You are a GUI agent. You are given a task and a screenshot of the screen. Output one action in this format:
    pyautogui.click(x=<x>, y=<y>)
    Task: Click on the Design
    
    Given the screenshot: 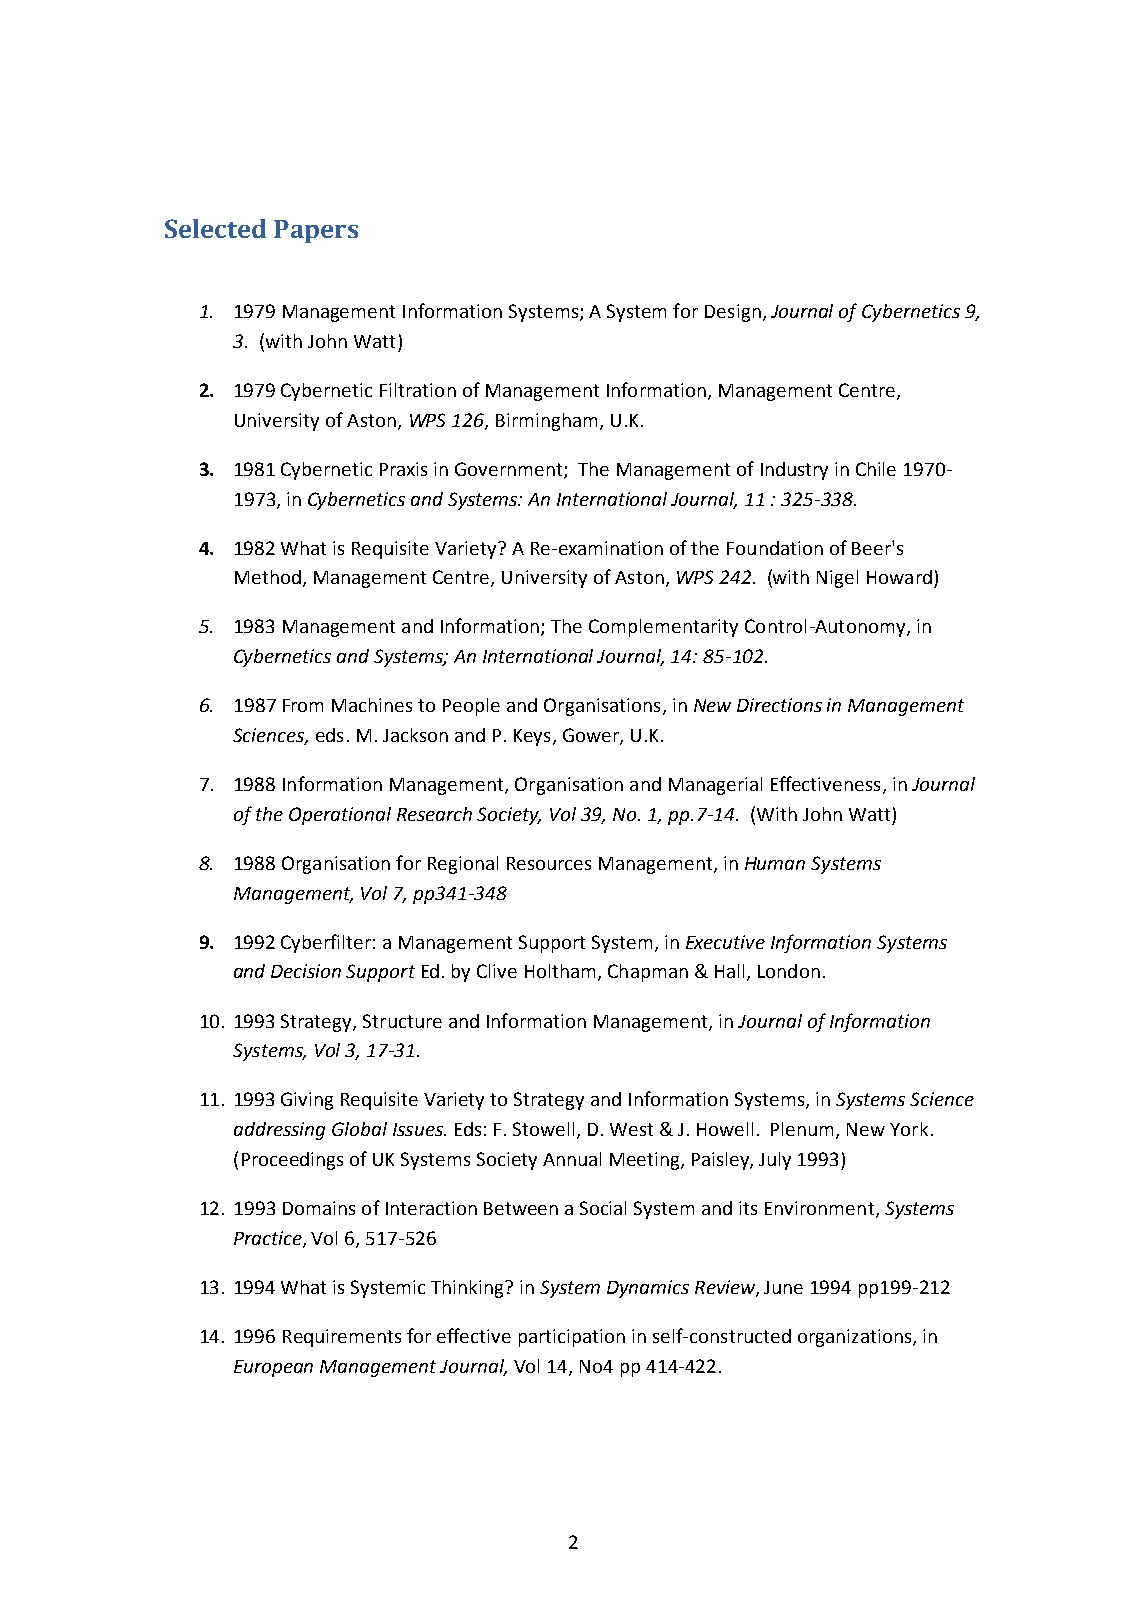 What is the action you would take?
    pyautogui.click(x=733, y=313)
